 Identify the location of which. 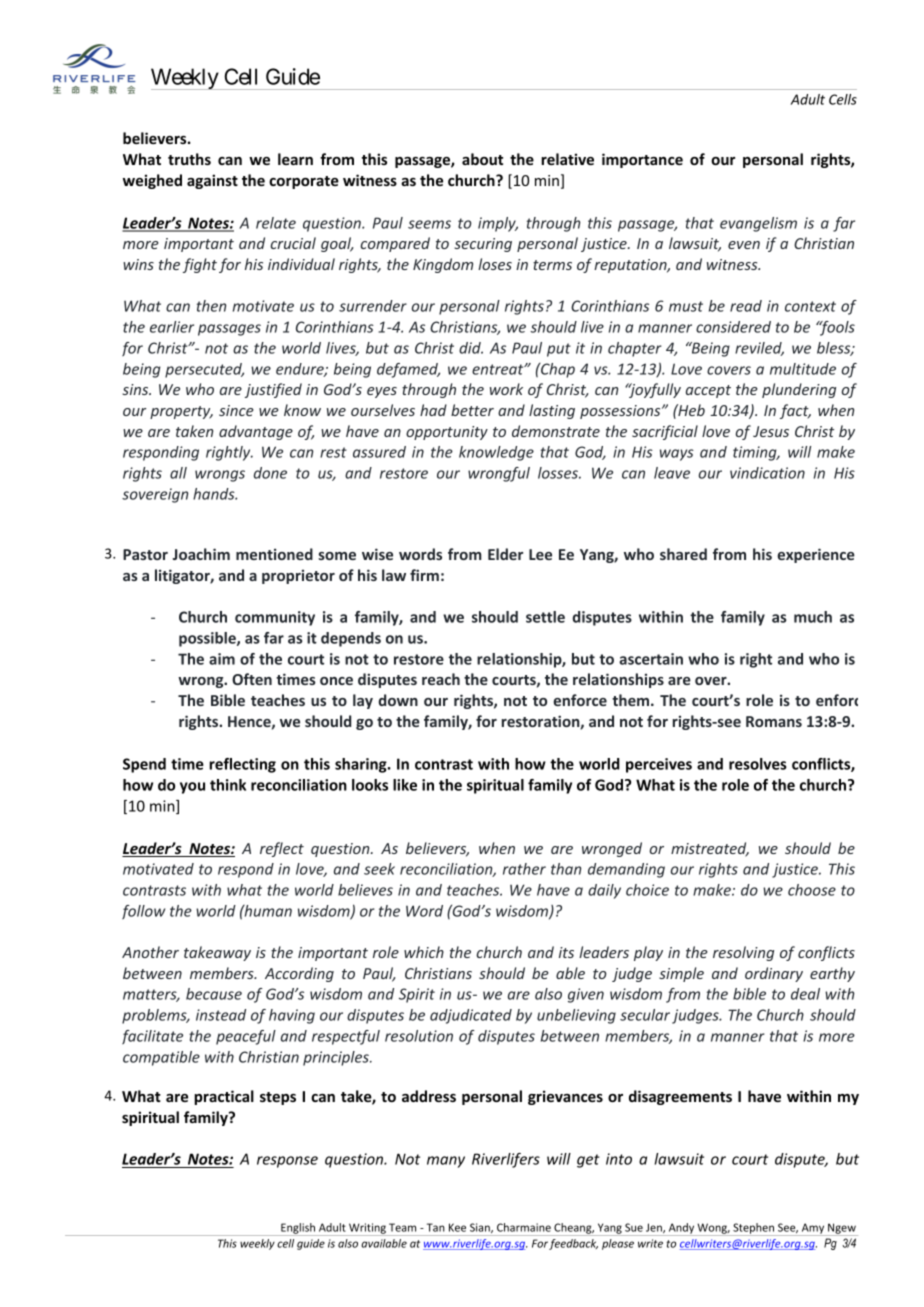
(424, 952).
